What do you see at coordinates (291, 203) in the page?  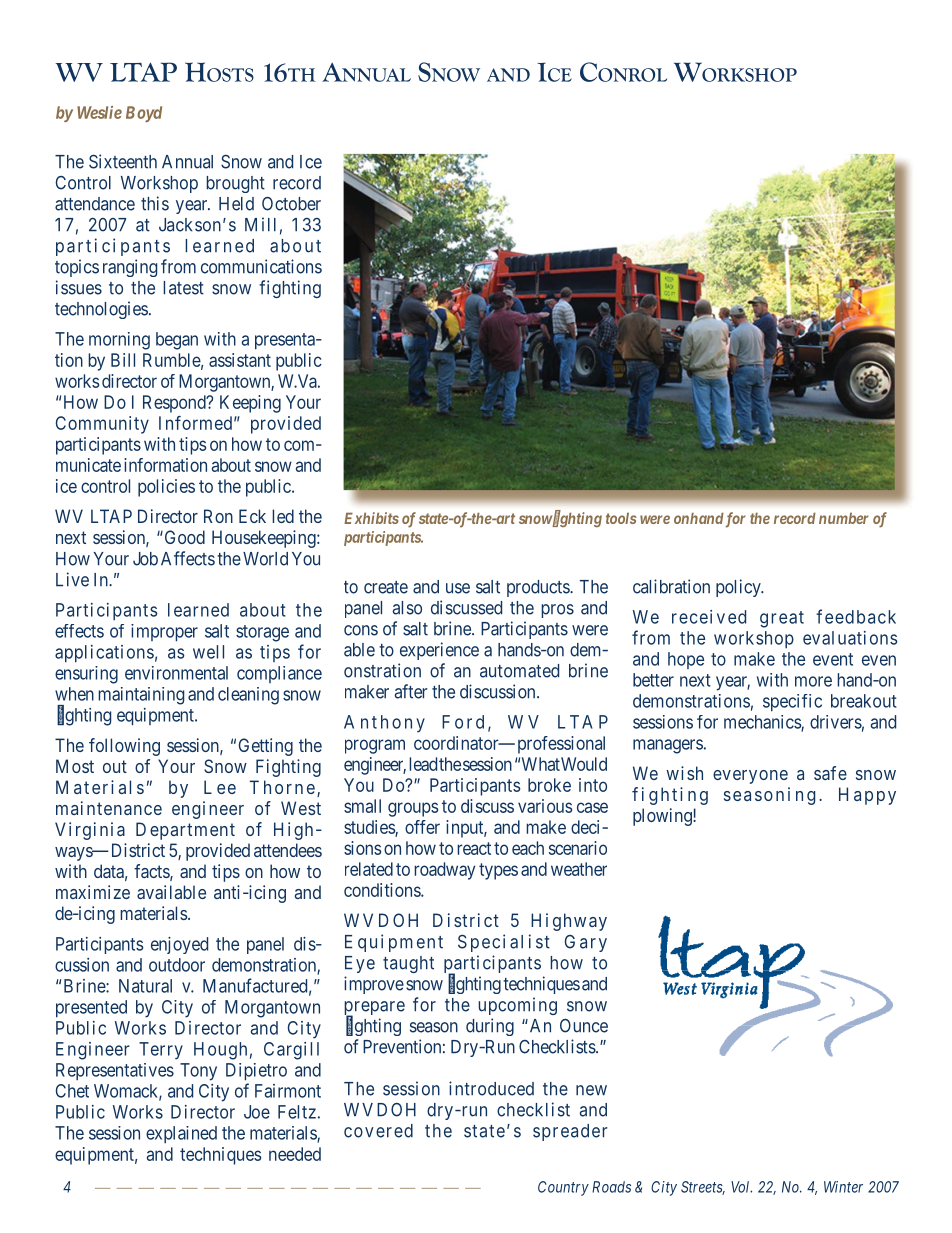 I see `October` at bounding box center [291, 203].
